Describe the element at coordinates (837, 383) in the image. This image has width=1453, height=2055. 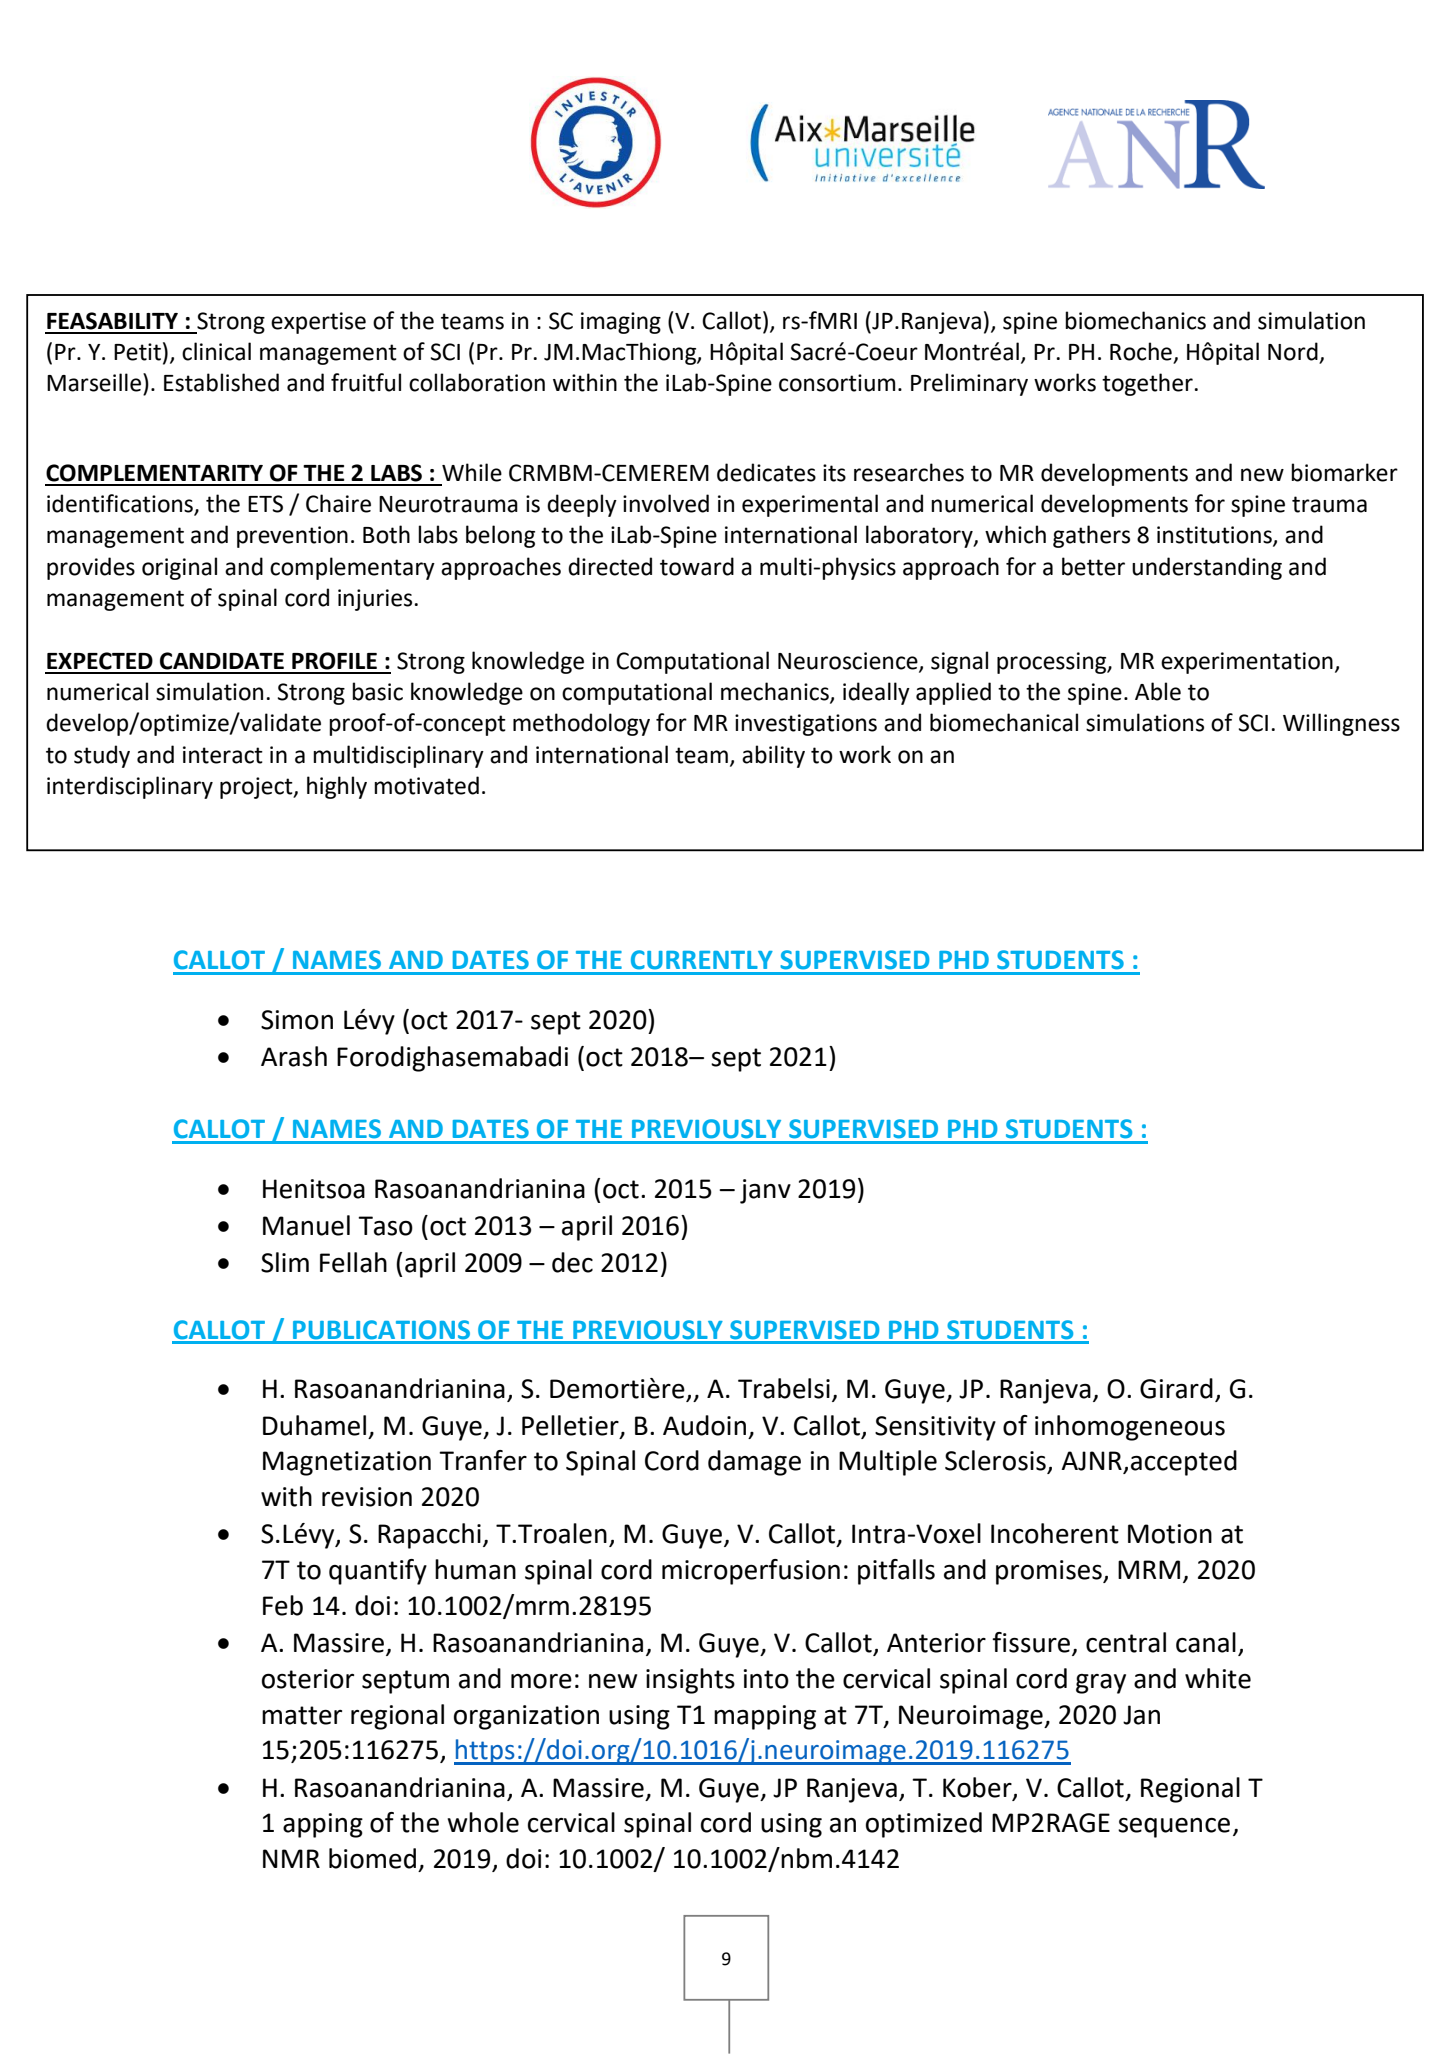
I see `consortium` at that location.
